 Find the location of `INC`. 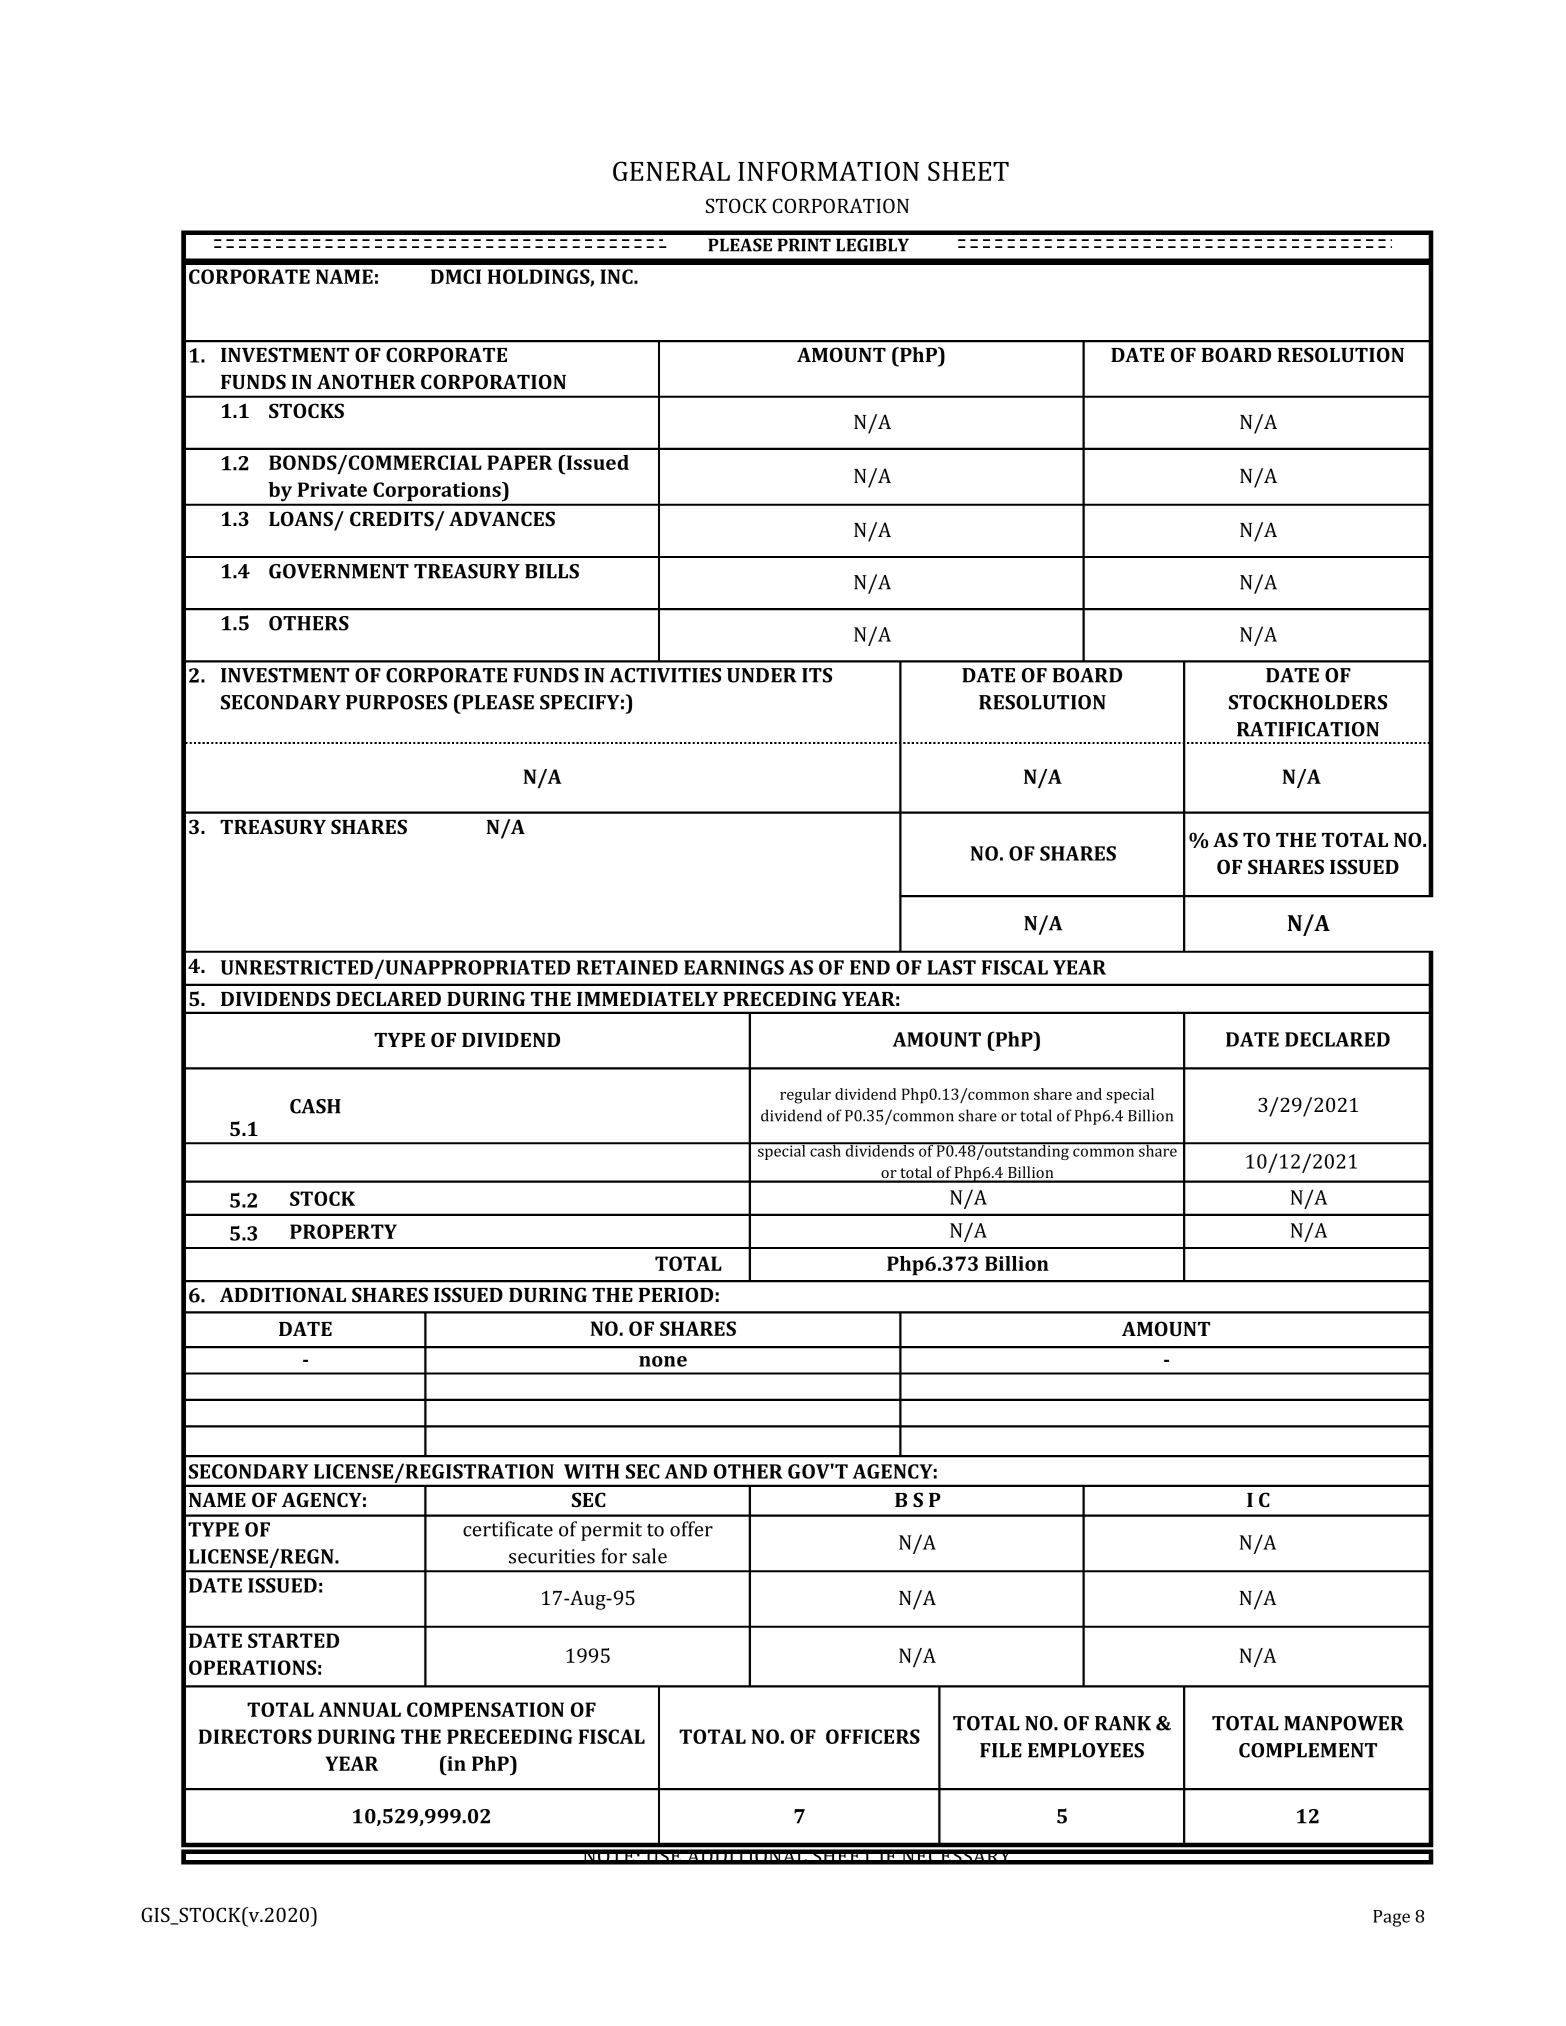

INC is located at coordinates (617, 276).
